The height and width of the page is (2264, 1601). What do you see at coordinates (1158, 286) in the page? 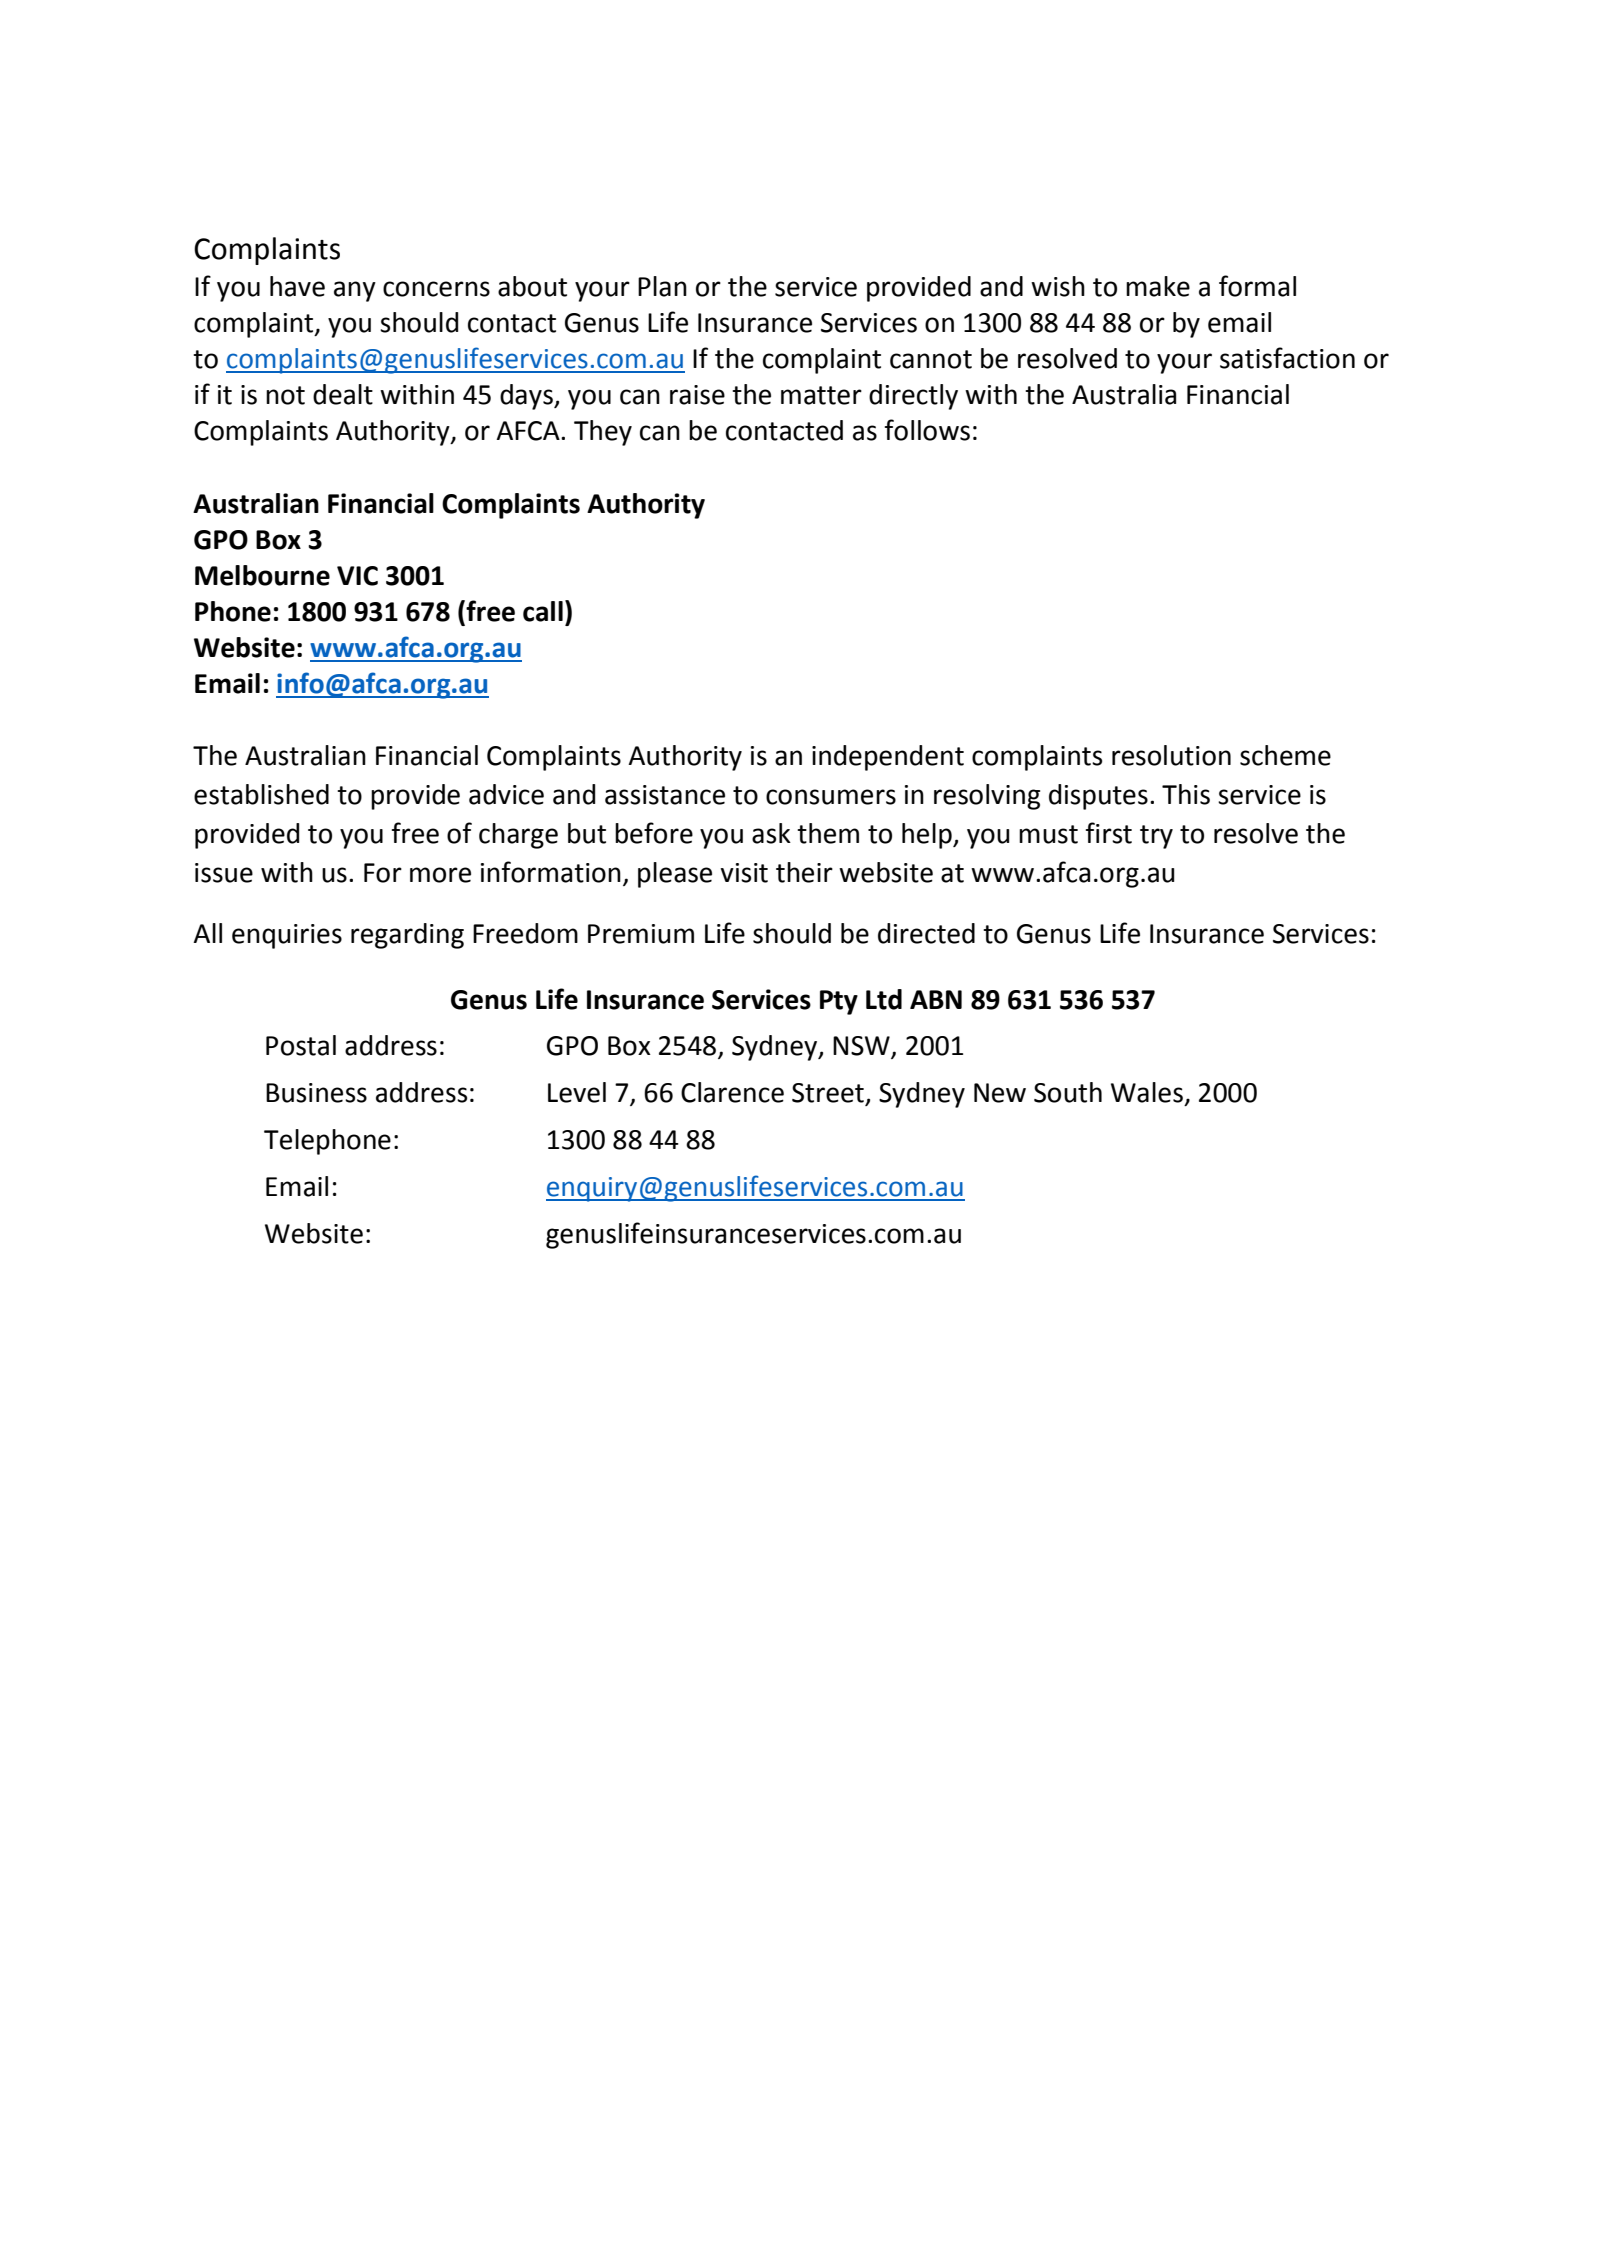
I see `make` at bounding box center [1158, 286].
